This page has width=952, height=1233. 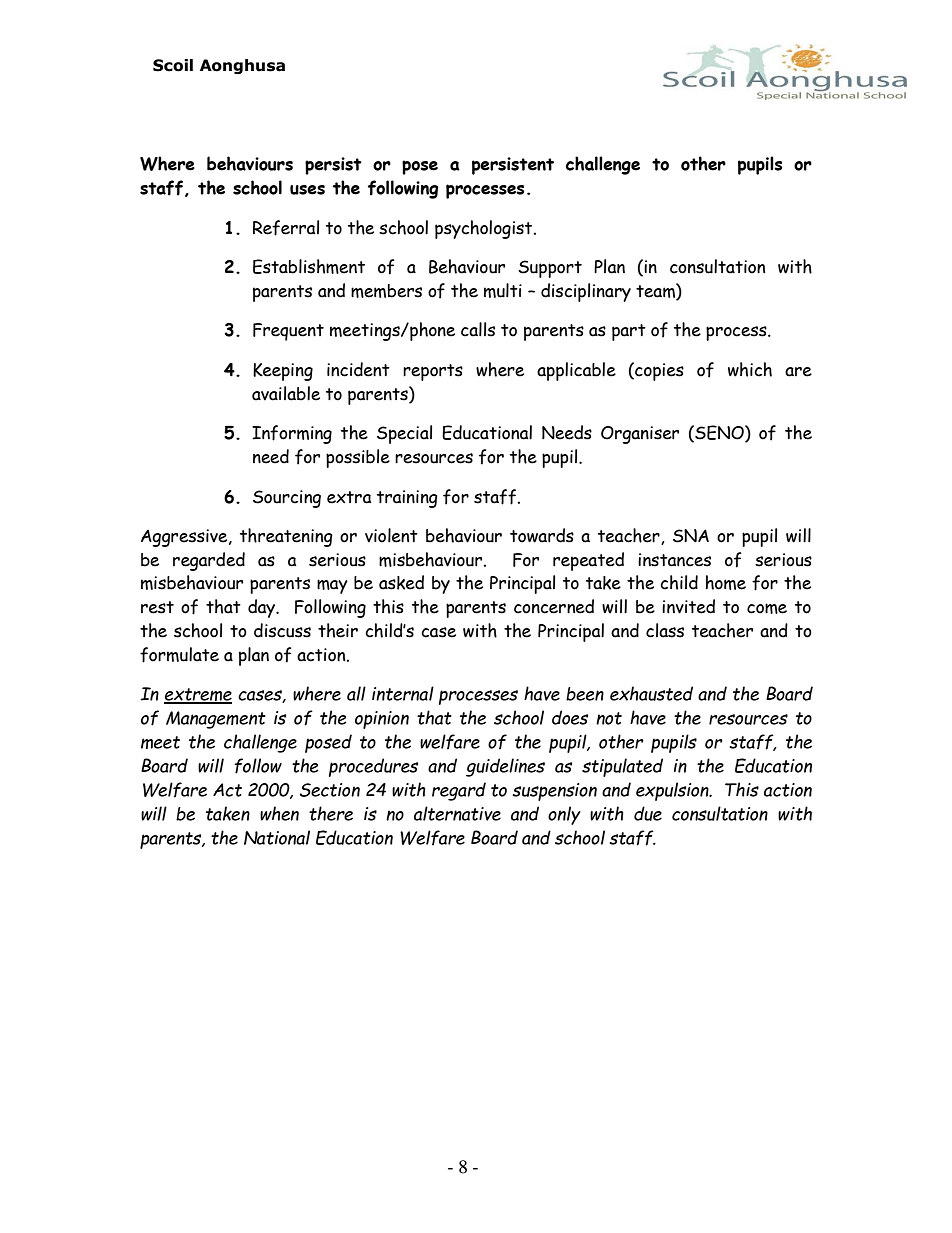 I want to click on alternative, so click(x=457, y=813).
